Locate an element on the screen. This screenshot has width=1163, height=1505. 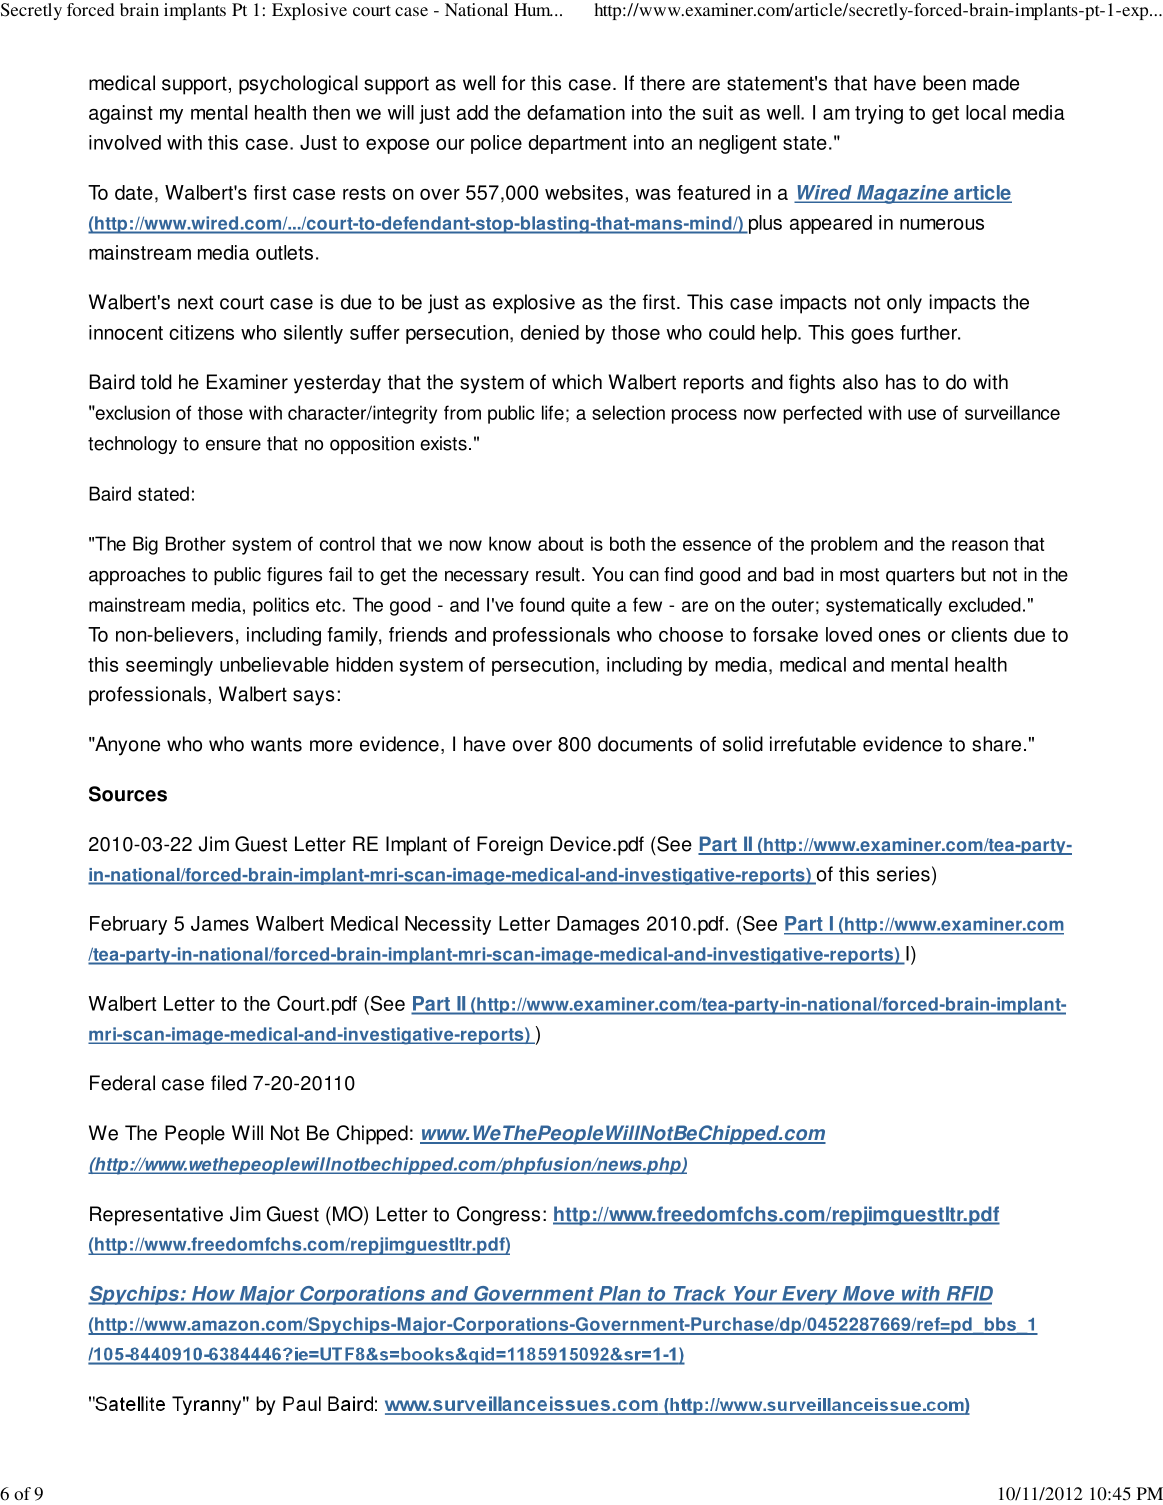
been is located at coordinates (944, 83).
